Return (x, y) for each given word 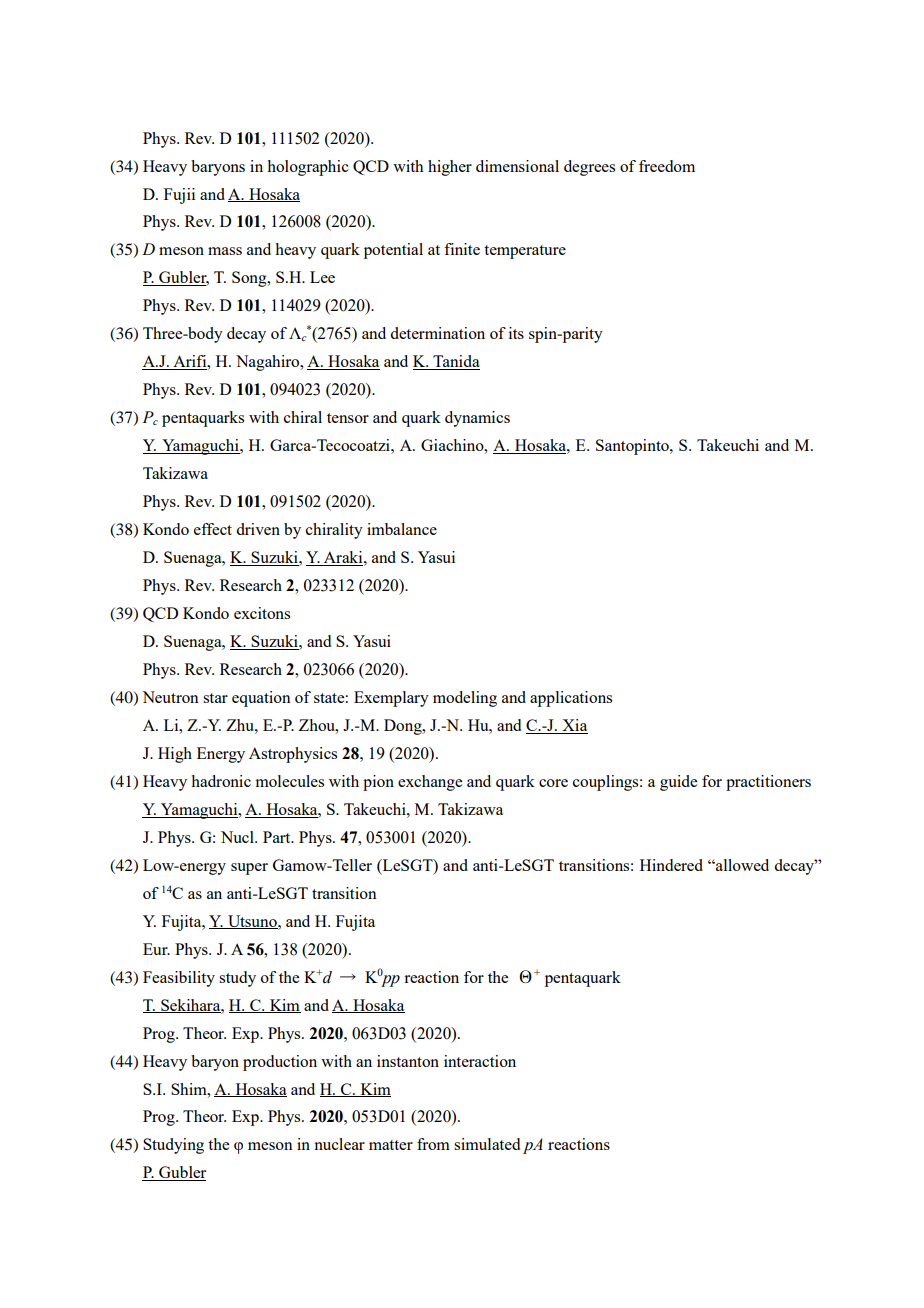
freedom (667, 166)
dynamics (477, 419)
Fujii (179, 196)
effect (213, 529)
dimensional (517, 166)
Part (278, 837)
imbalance (402, 529)
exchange (430, 783)
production (280, 1063)
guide (678, 783)
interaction (480, 1061)
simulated (487, 1144)
